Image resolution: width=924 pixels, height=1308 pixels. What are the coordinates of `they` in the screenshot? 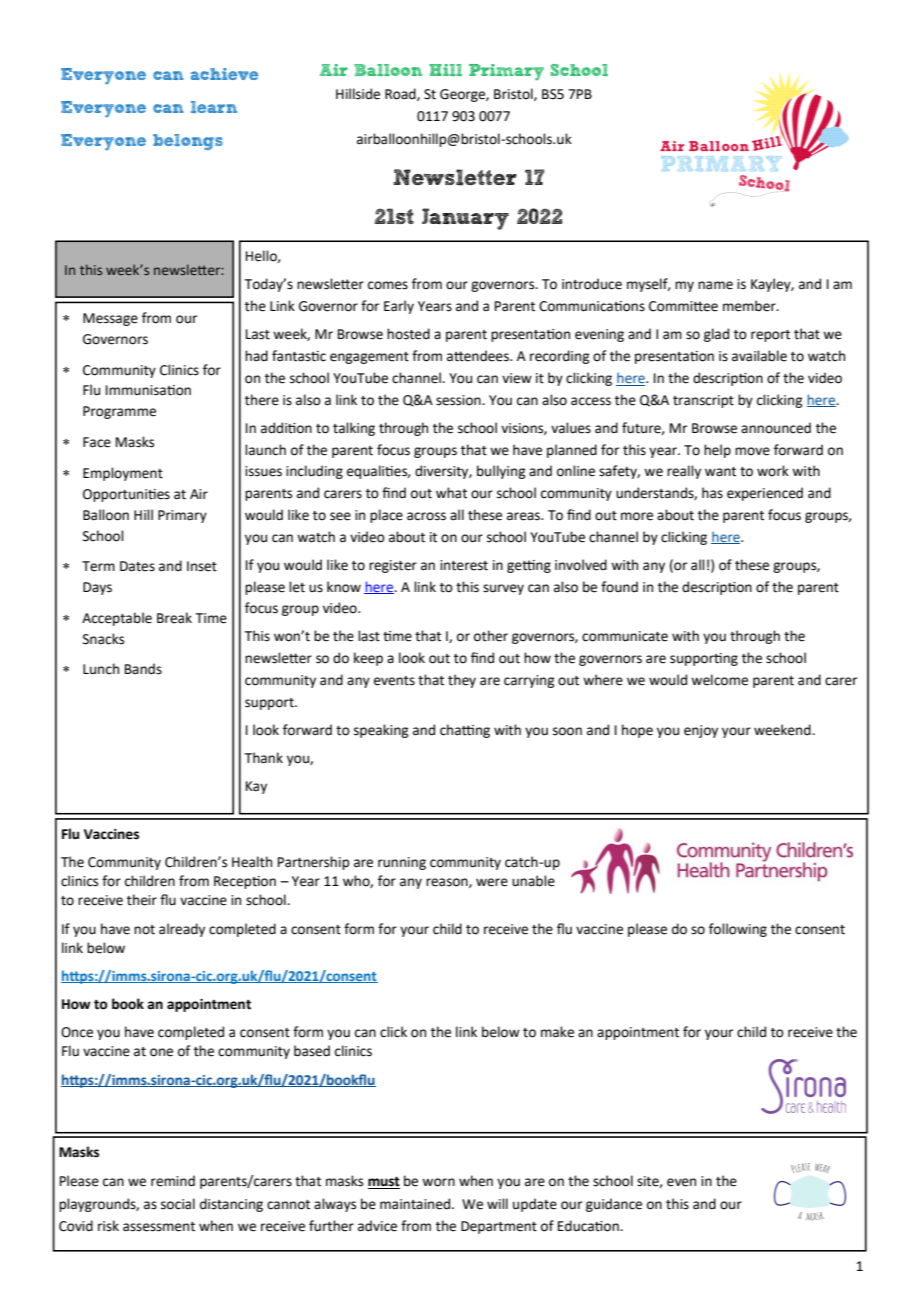 It's located at (462, 681).
